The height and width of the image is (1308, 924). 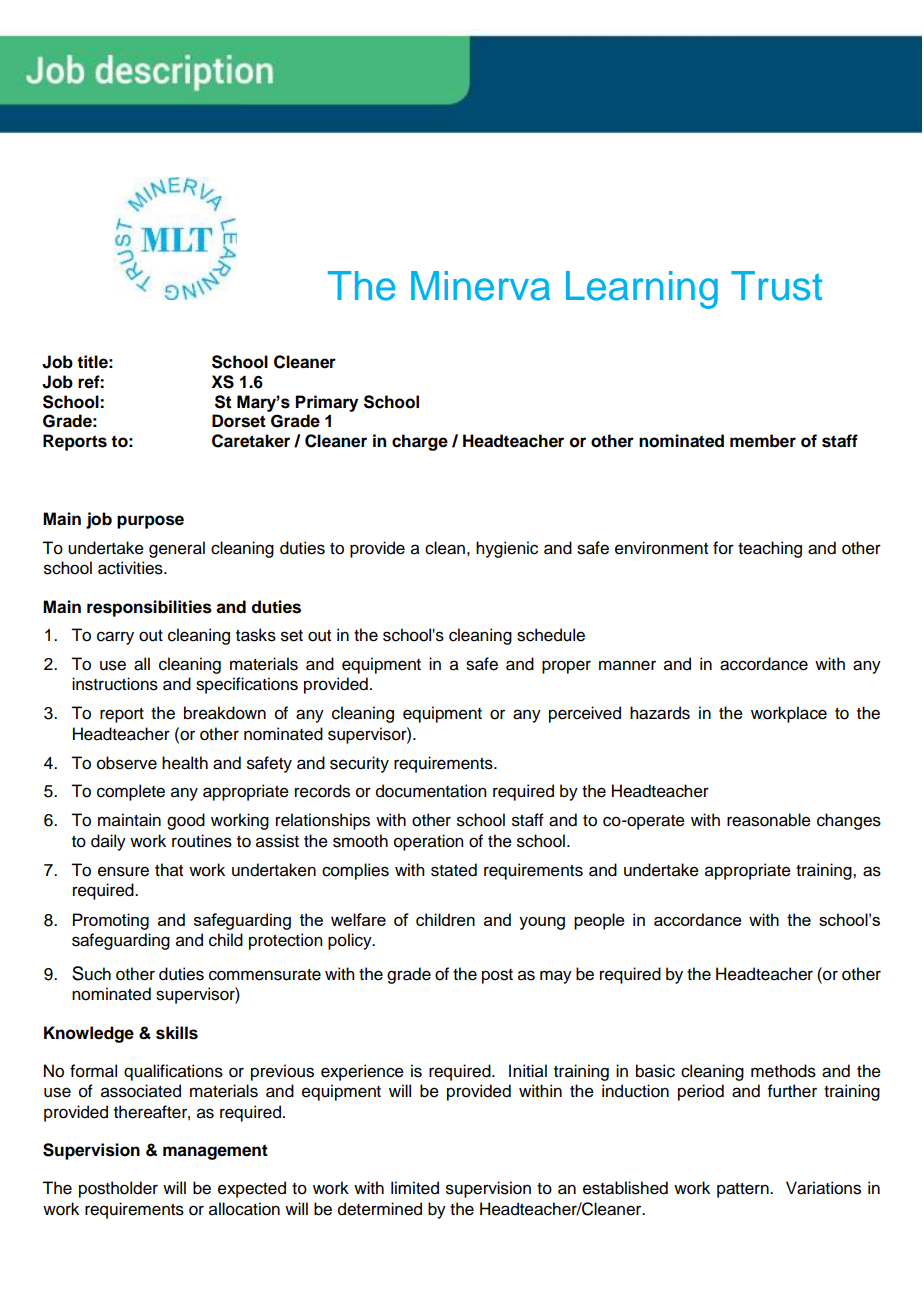 I want to click on reasonable, so click(x=769, y=820).
